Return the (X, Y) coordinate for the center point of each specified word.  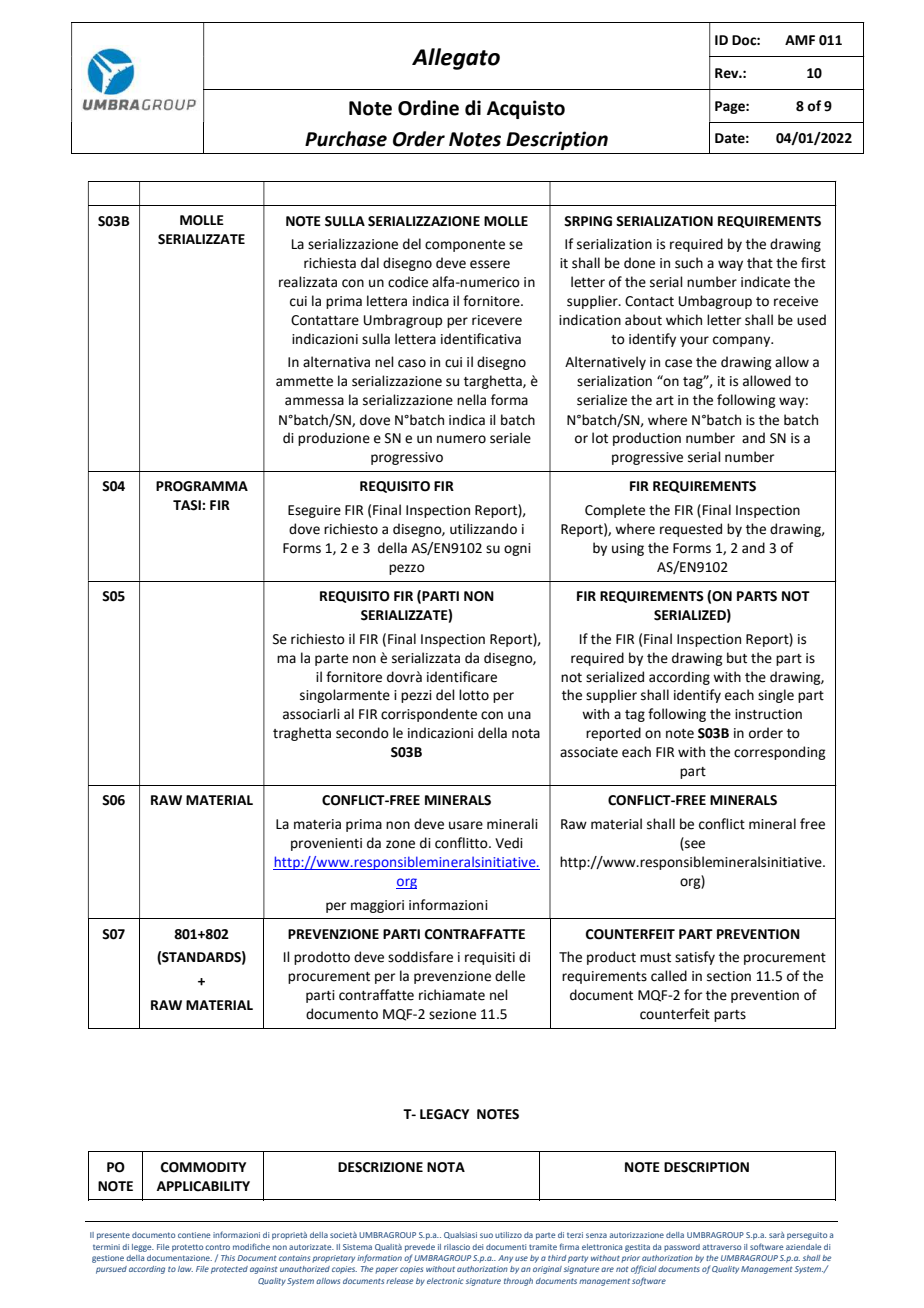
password (682, 1248)
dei (477, 1247)
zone (400, 844)
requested (691, 530)
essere (490, 264)
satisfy (695, 958)
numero (461, 439)
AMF (800, 40)
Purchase (346, 139)
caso (412, 363)
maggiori (377, 906)
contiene (194, 1235)
